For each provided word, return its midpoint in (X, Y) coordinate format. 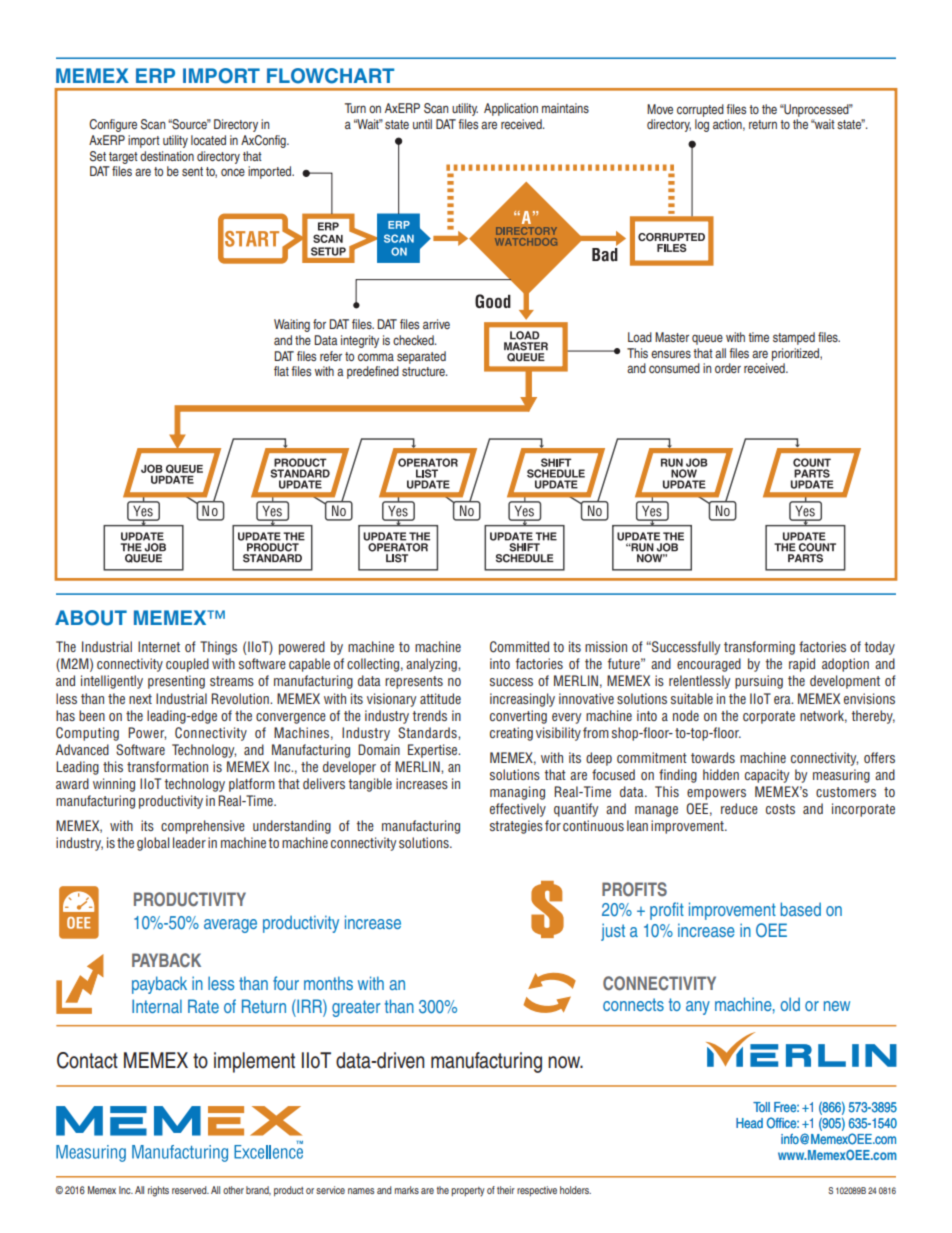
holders (575, 1190)
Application (511, 109)
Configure (113, 125)
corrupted (700, 110)
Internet (159, 646)
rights (158, 1191)
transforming (759, 648)
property (468, 1191)
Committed (519, 647)
